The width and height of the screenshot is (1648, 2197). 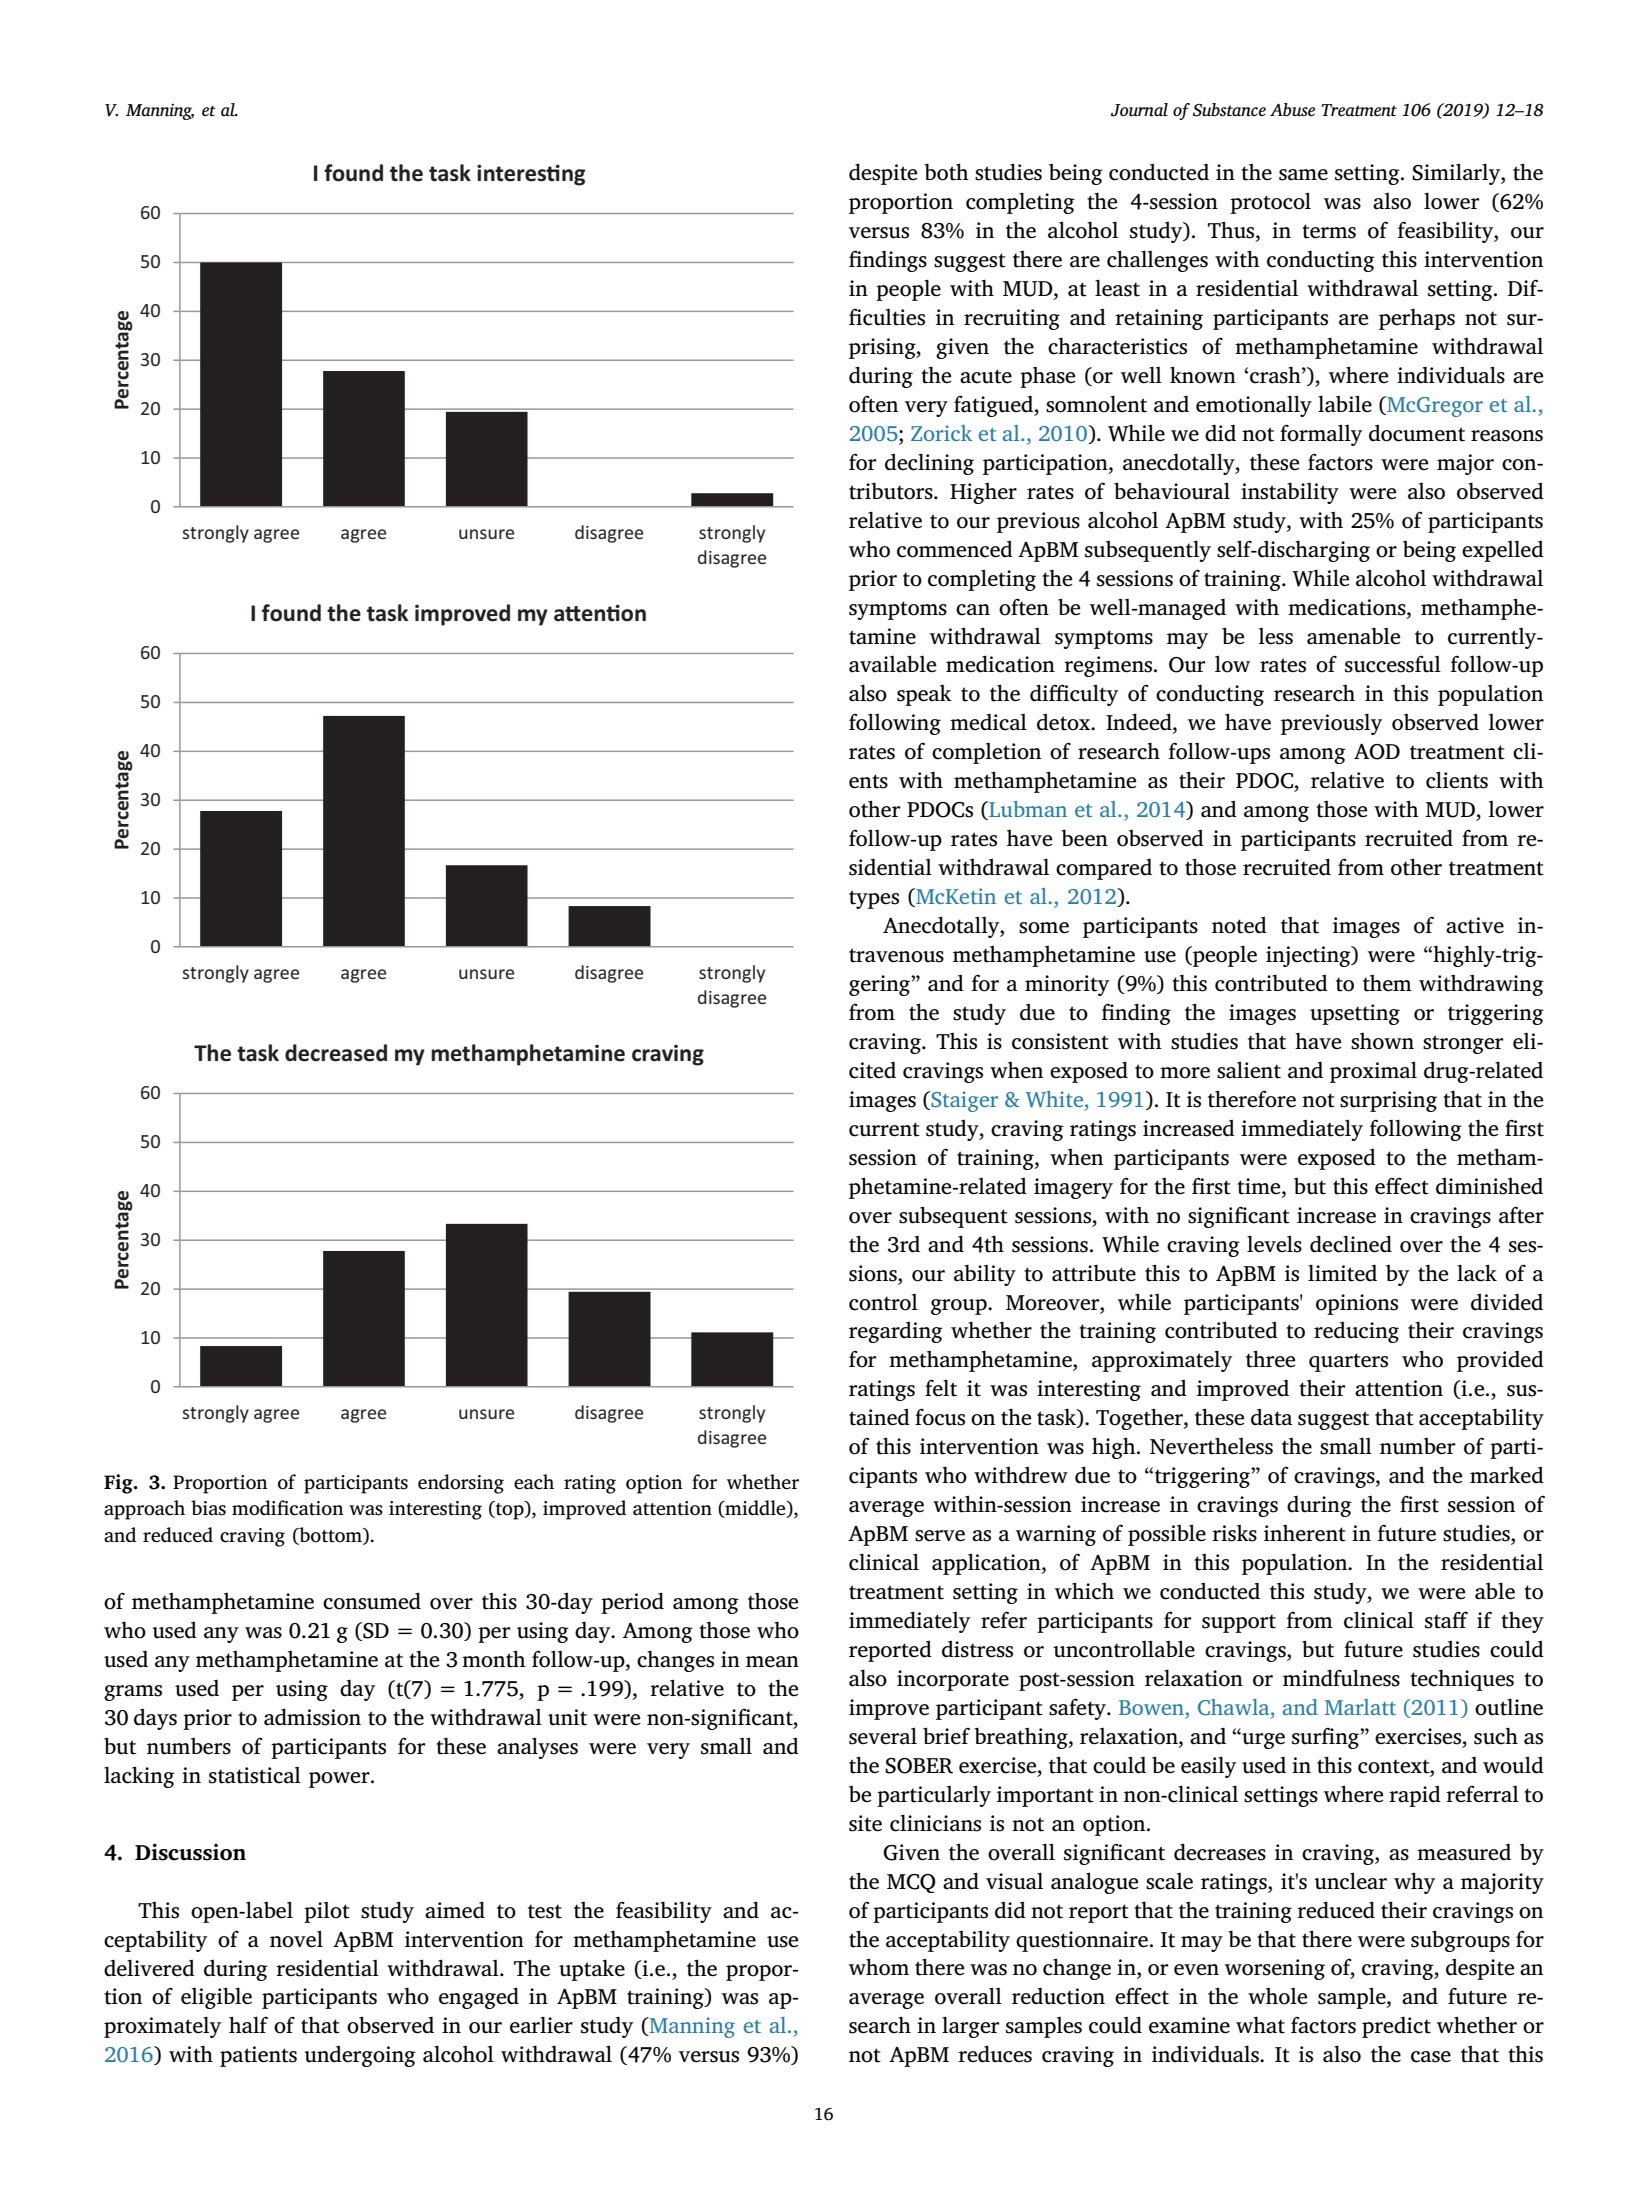 What do you see at coordinates (1377, 752) in the screenshot?
I see `AOD` at bounding box center [1377, 752].
